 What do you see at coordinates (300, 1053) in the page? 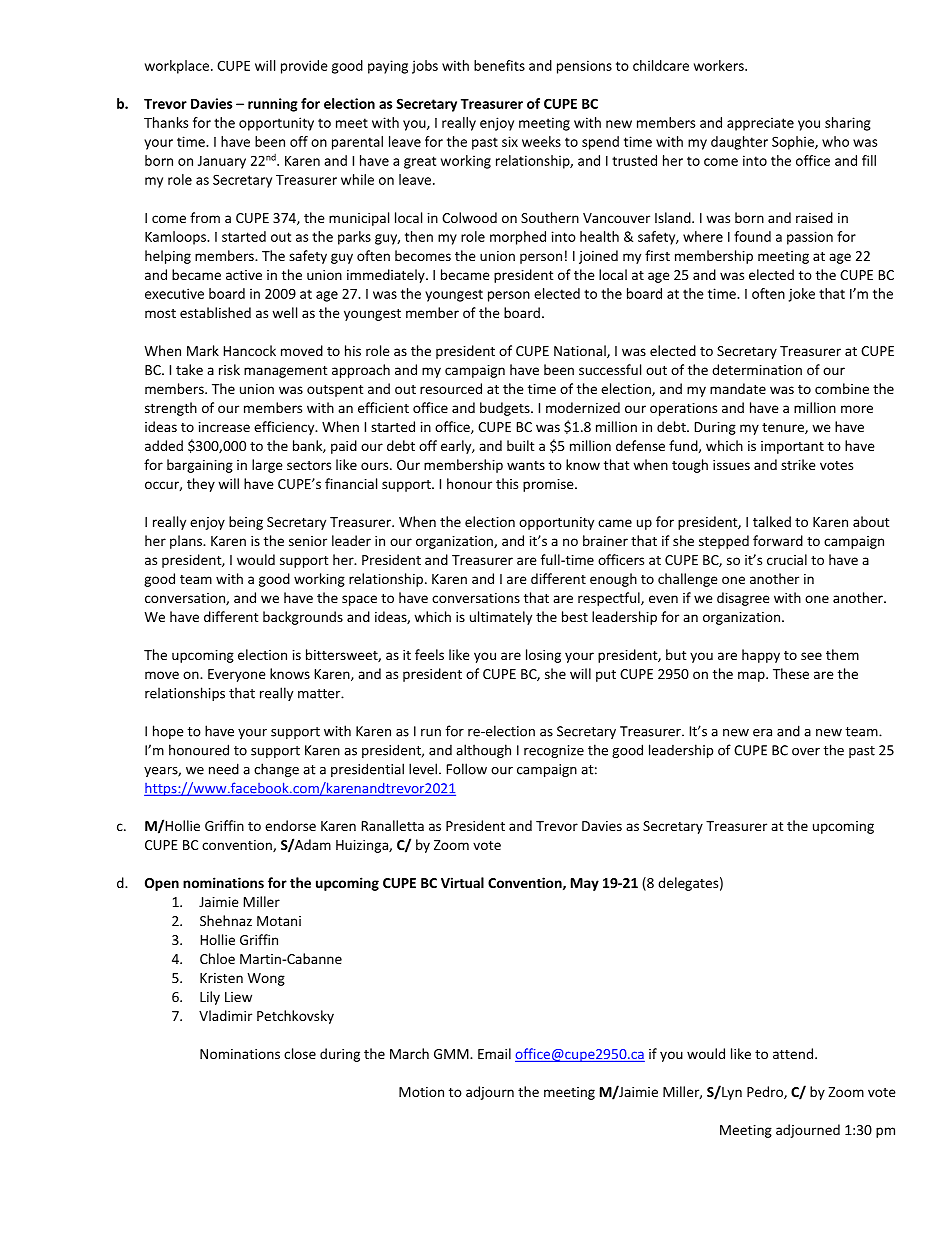
I see `close` at bounding box center [300, 1053].
